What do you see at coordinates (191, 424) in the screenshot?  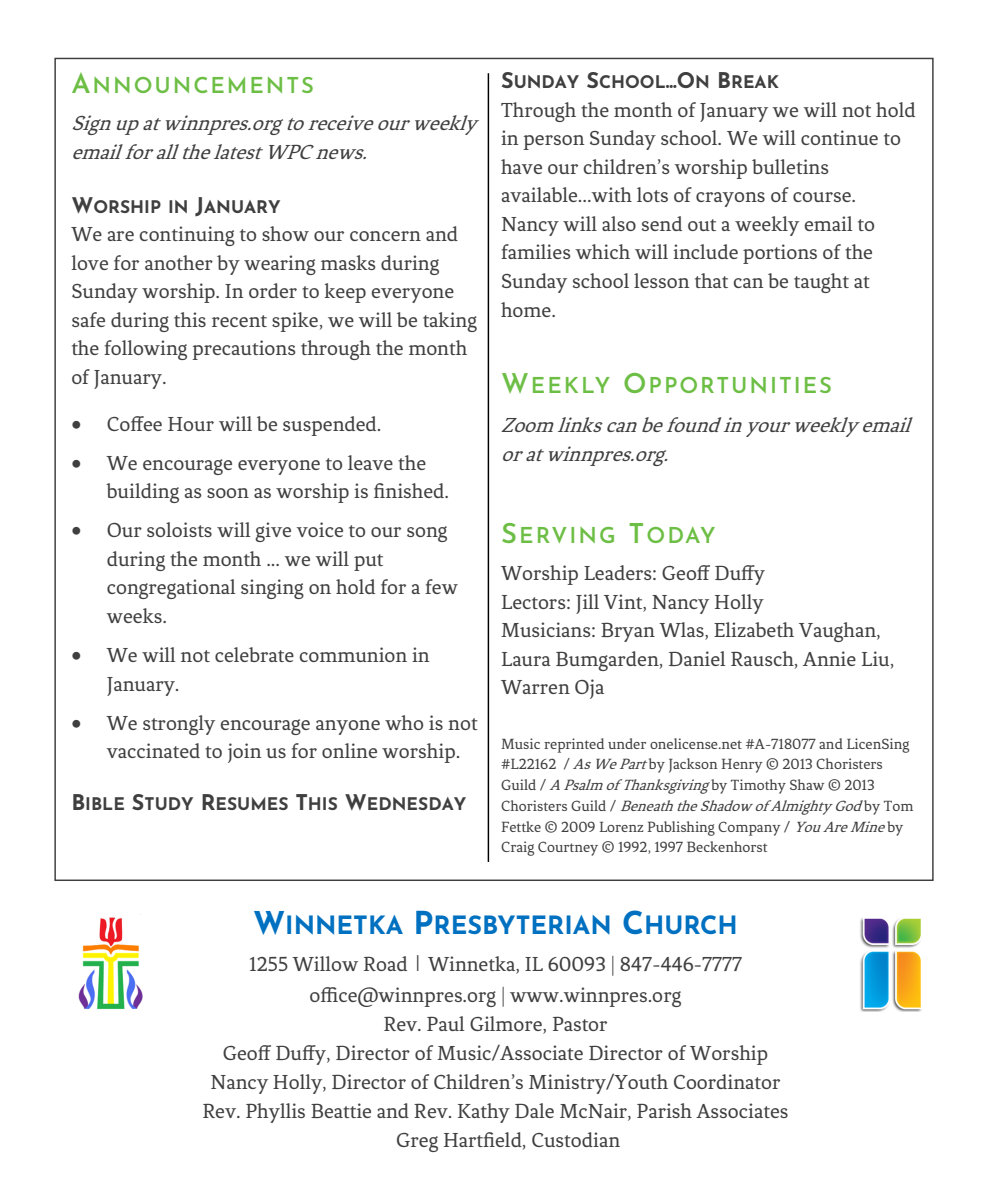 I see `Hour` at bounding box center [191, 424].
